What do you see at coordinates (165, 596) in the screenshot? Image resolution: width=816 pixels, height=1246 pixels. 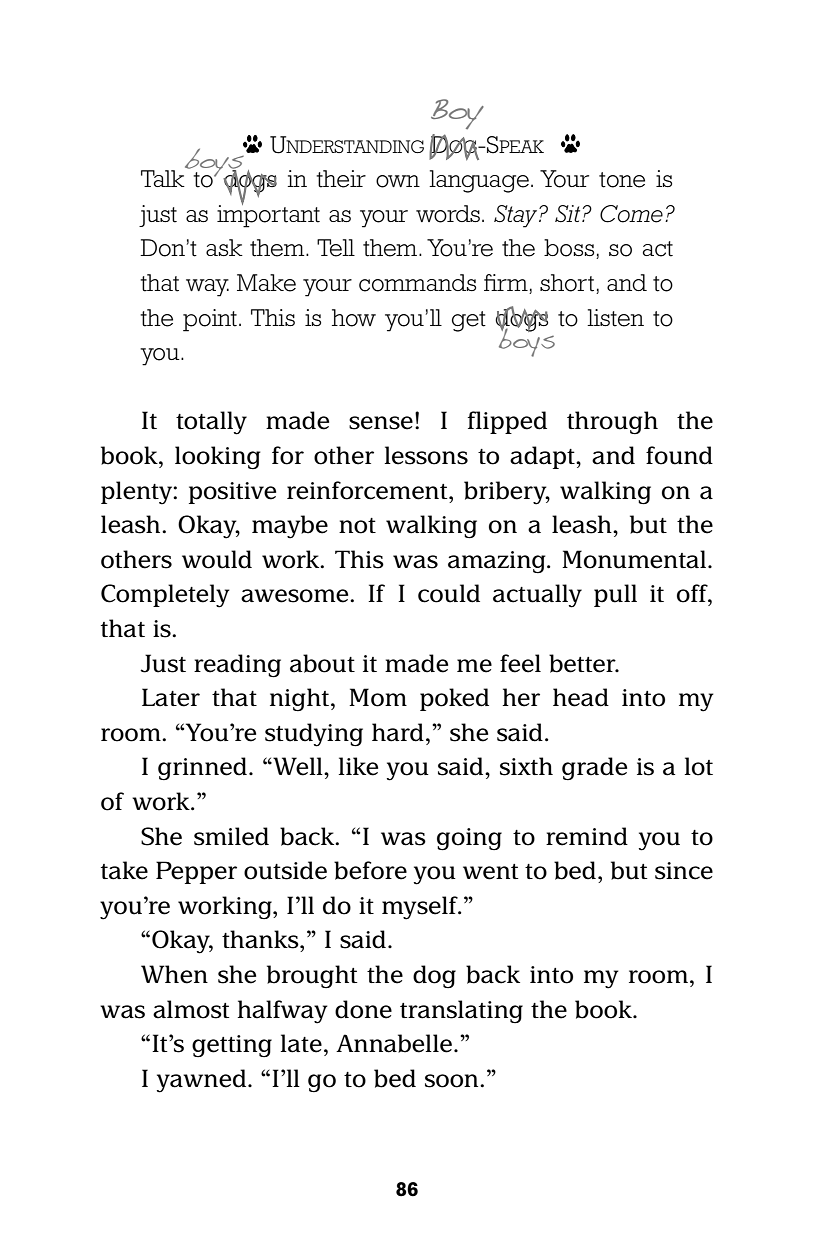 I see `Completely` at bounding box center [165, 596].
